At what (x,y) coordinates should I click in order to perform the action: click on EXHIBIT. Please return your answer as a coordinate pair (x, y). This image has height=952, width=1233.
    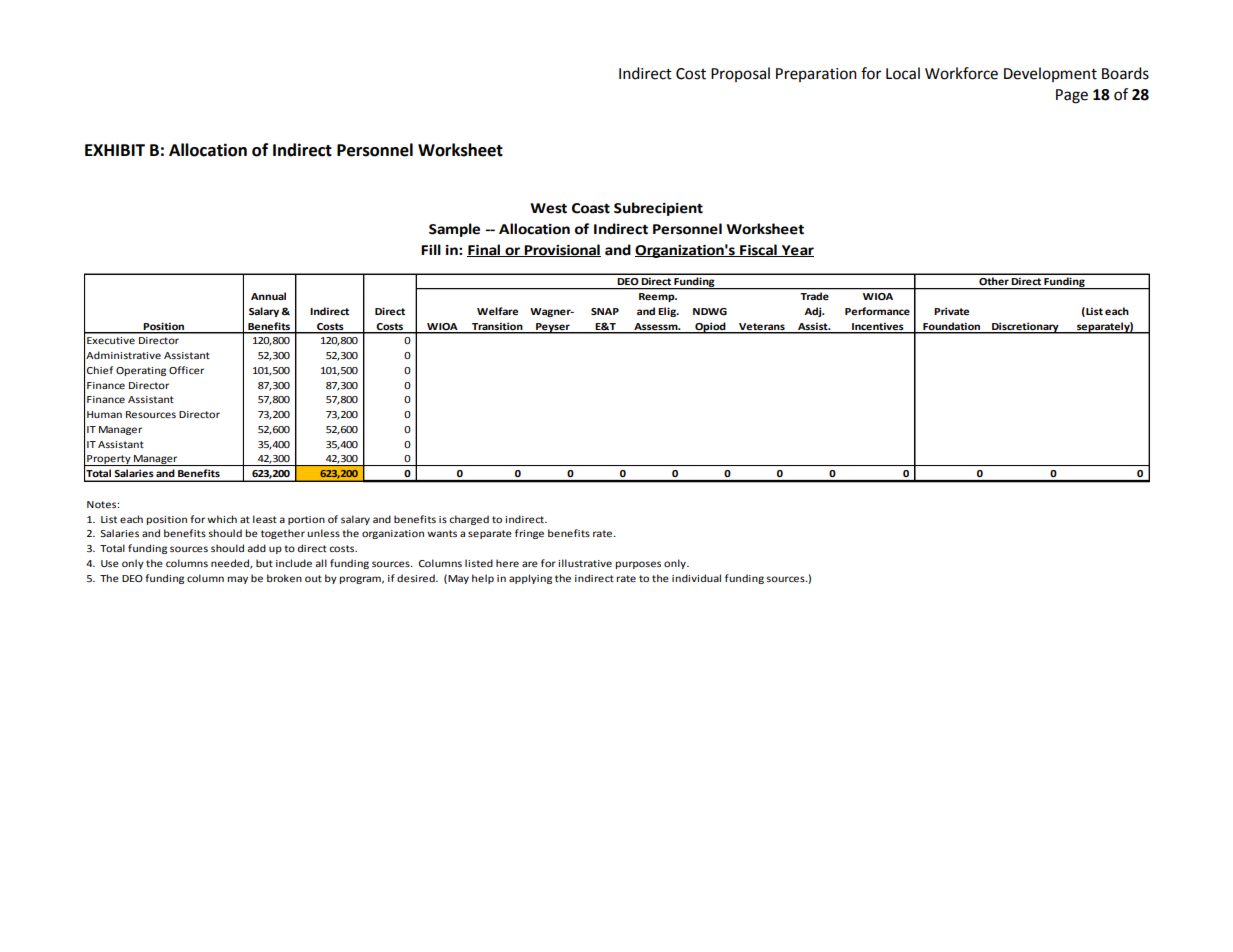
    Looking at the image, I should click on (115, 150).
